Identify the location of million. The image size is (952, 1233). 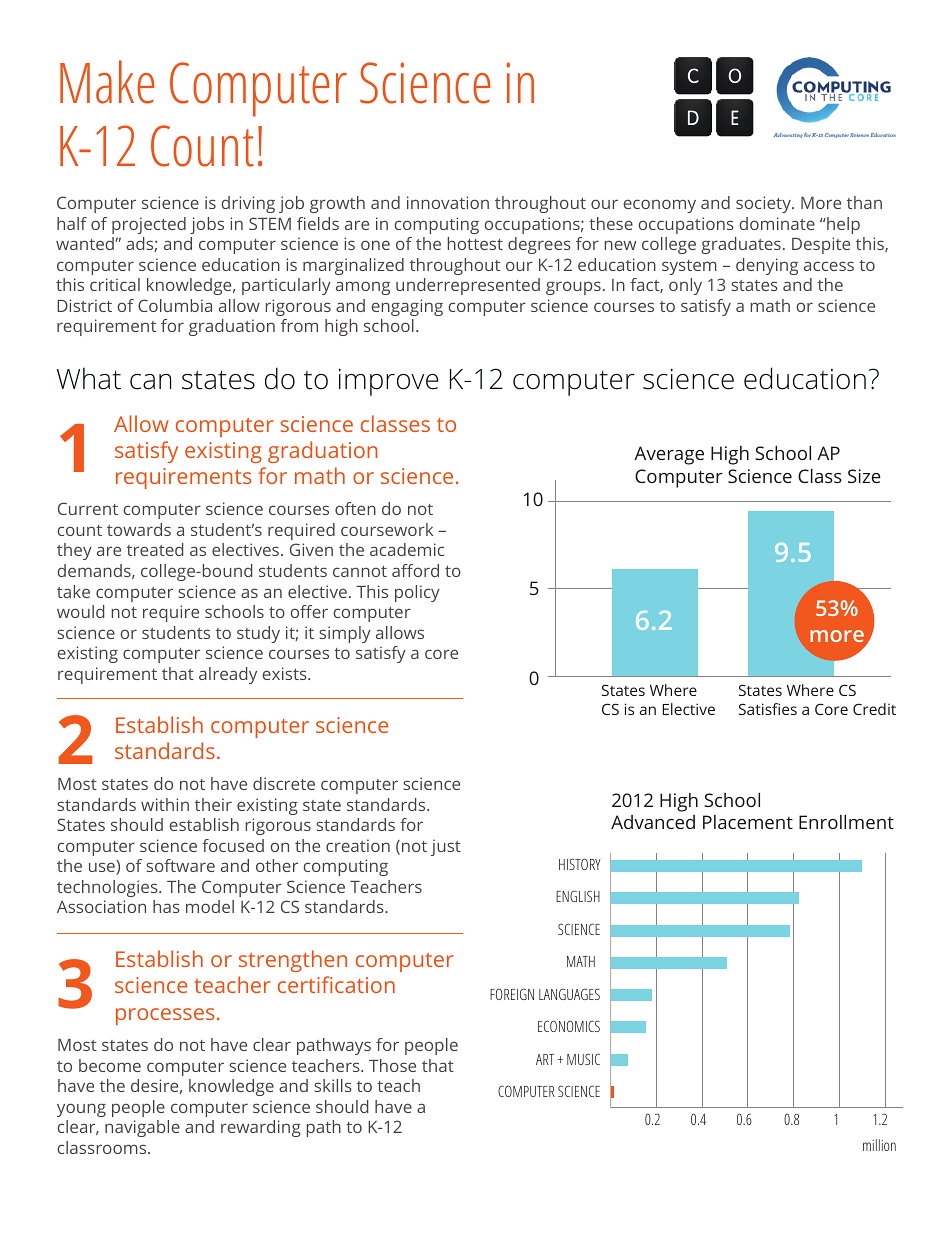
(879, 1145).
